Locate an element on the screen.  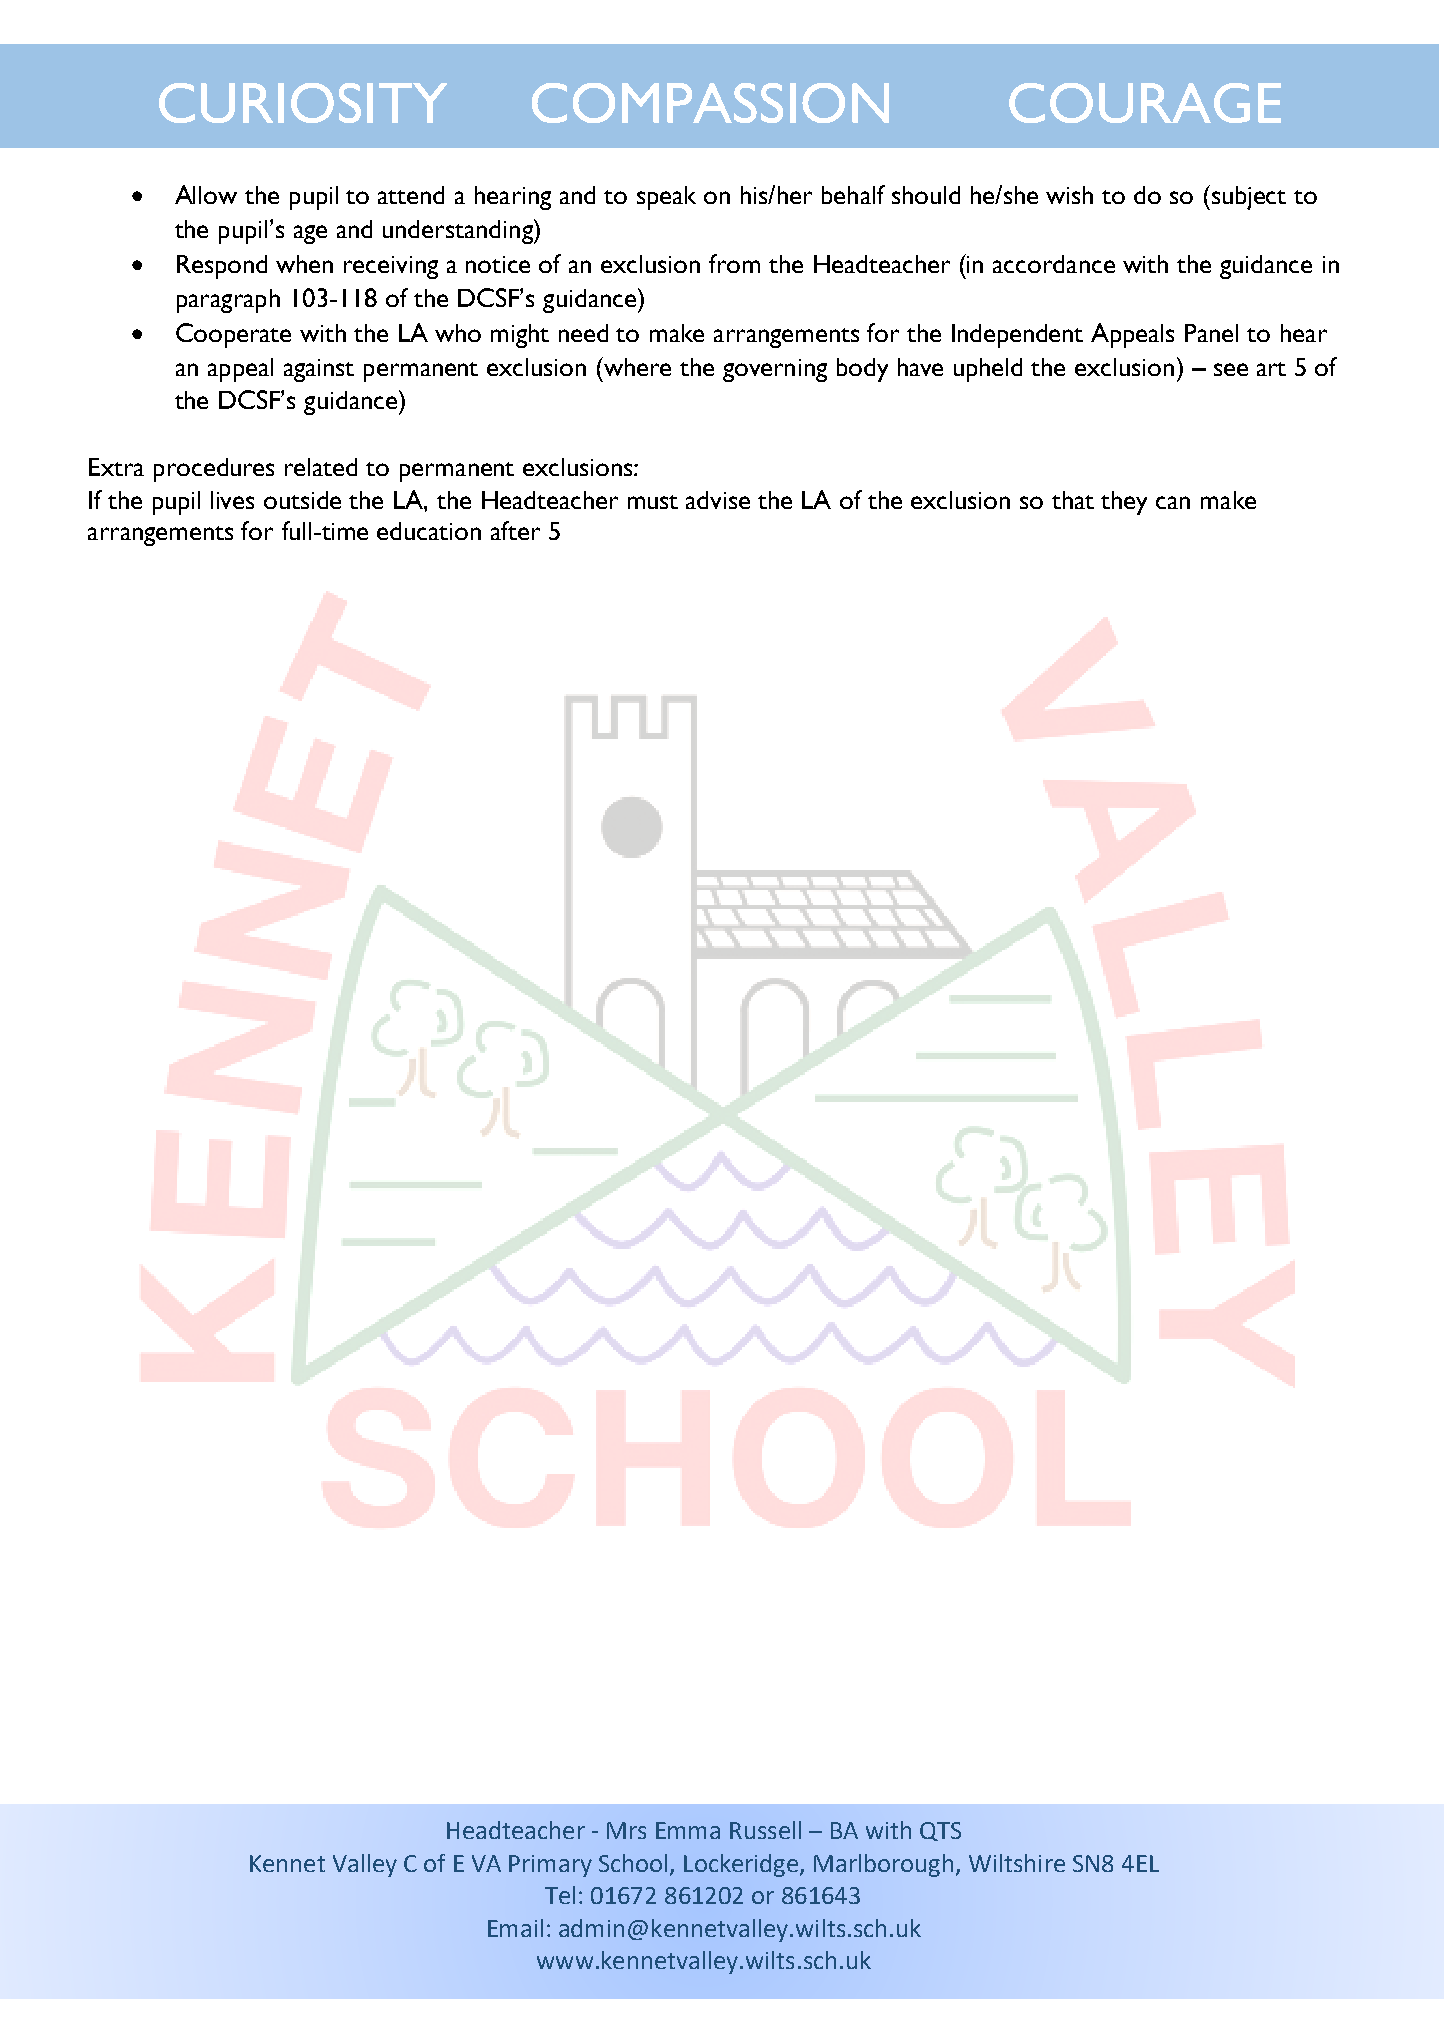
QTS is located at coordinates (940, 1831).
